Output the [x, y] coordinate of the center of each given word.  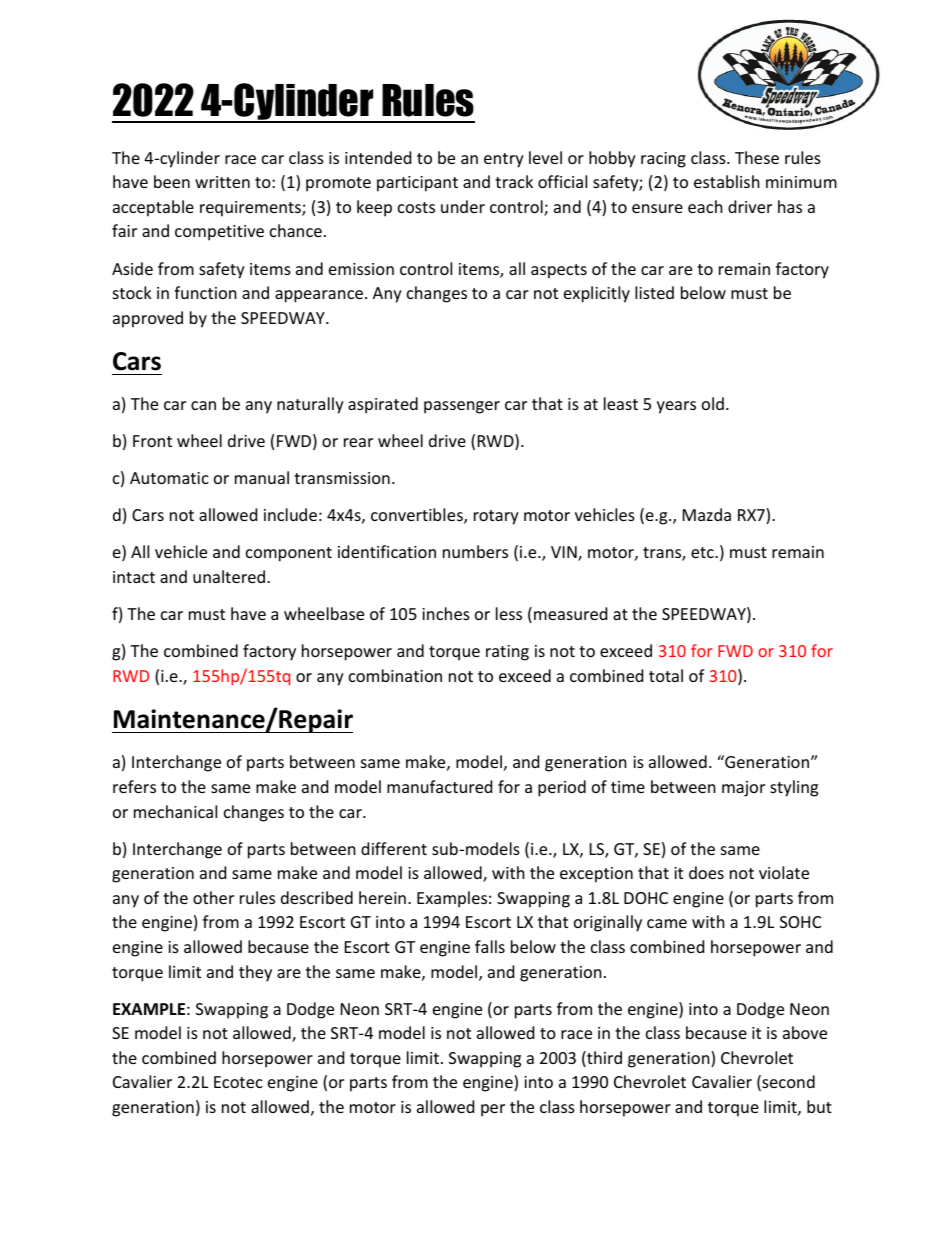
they [255, 973]
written [222, 182]
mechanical [175, 811]
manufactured [439, 786]
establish [727, 181]
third [603, 1059]
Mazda [707, 514]
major [743, 789]
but [819, 1106]
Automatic [169, 478]
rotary [496, 517]
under [463, 206]
